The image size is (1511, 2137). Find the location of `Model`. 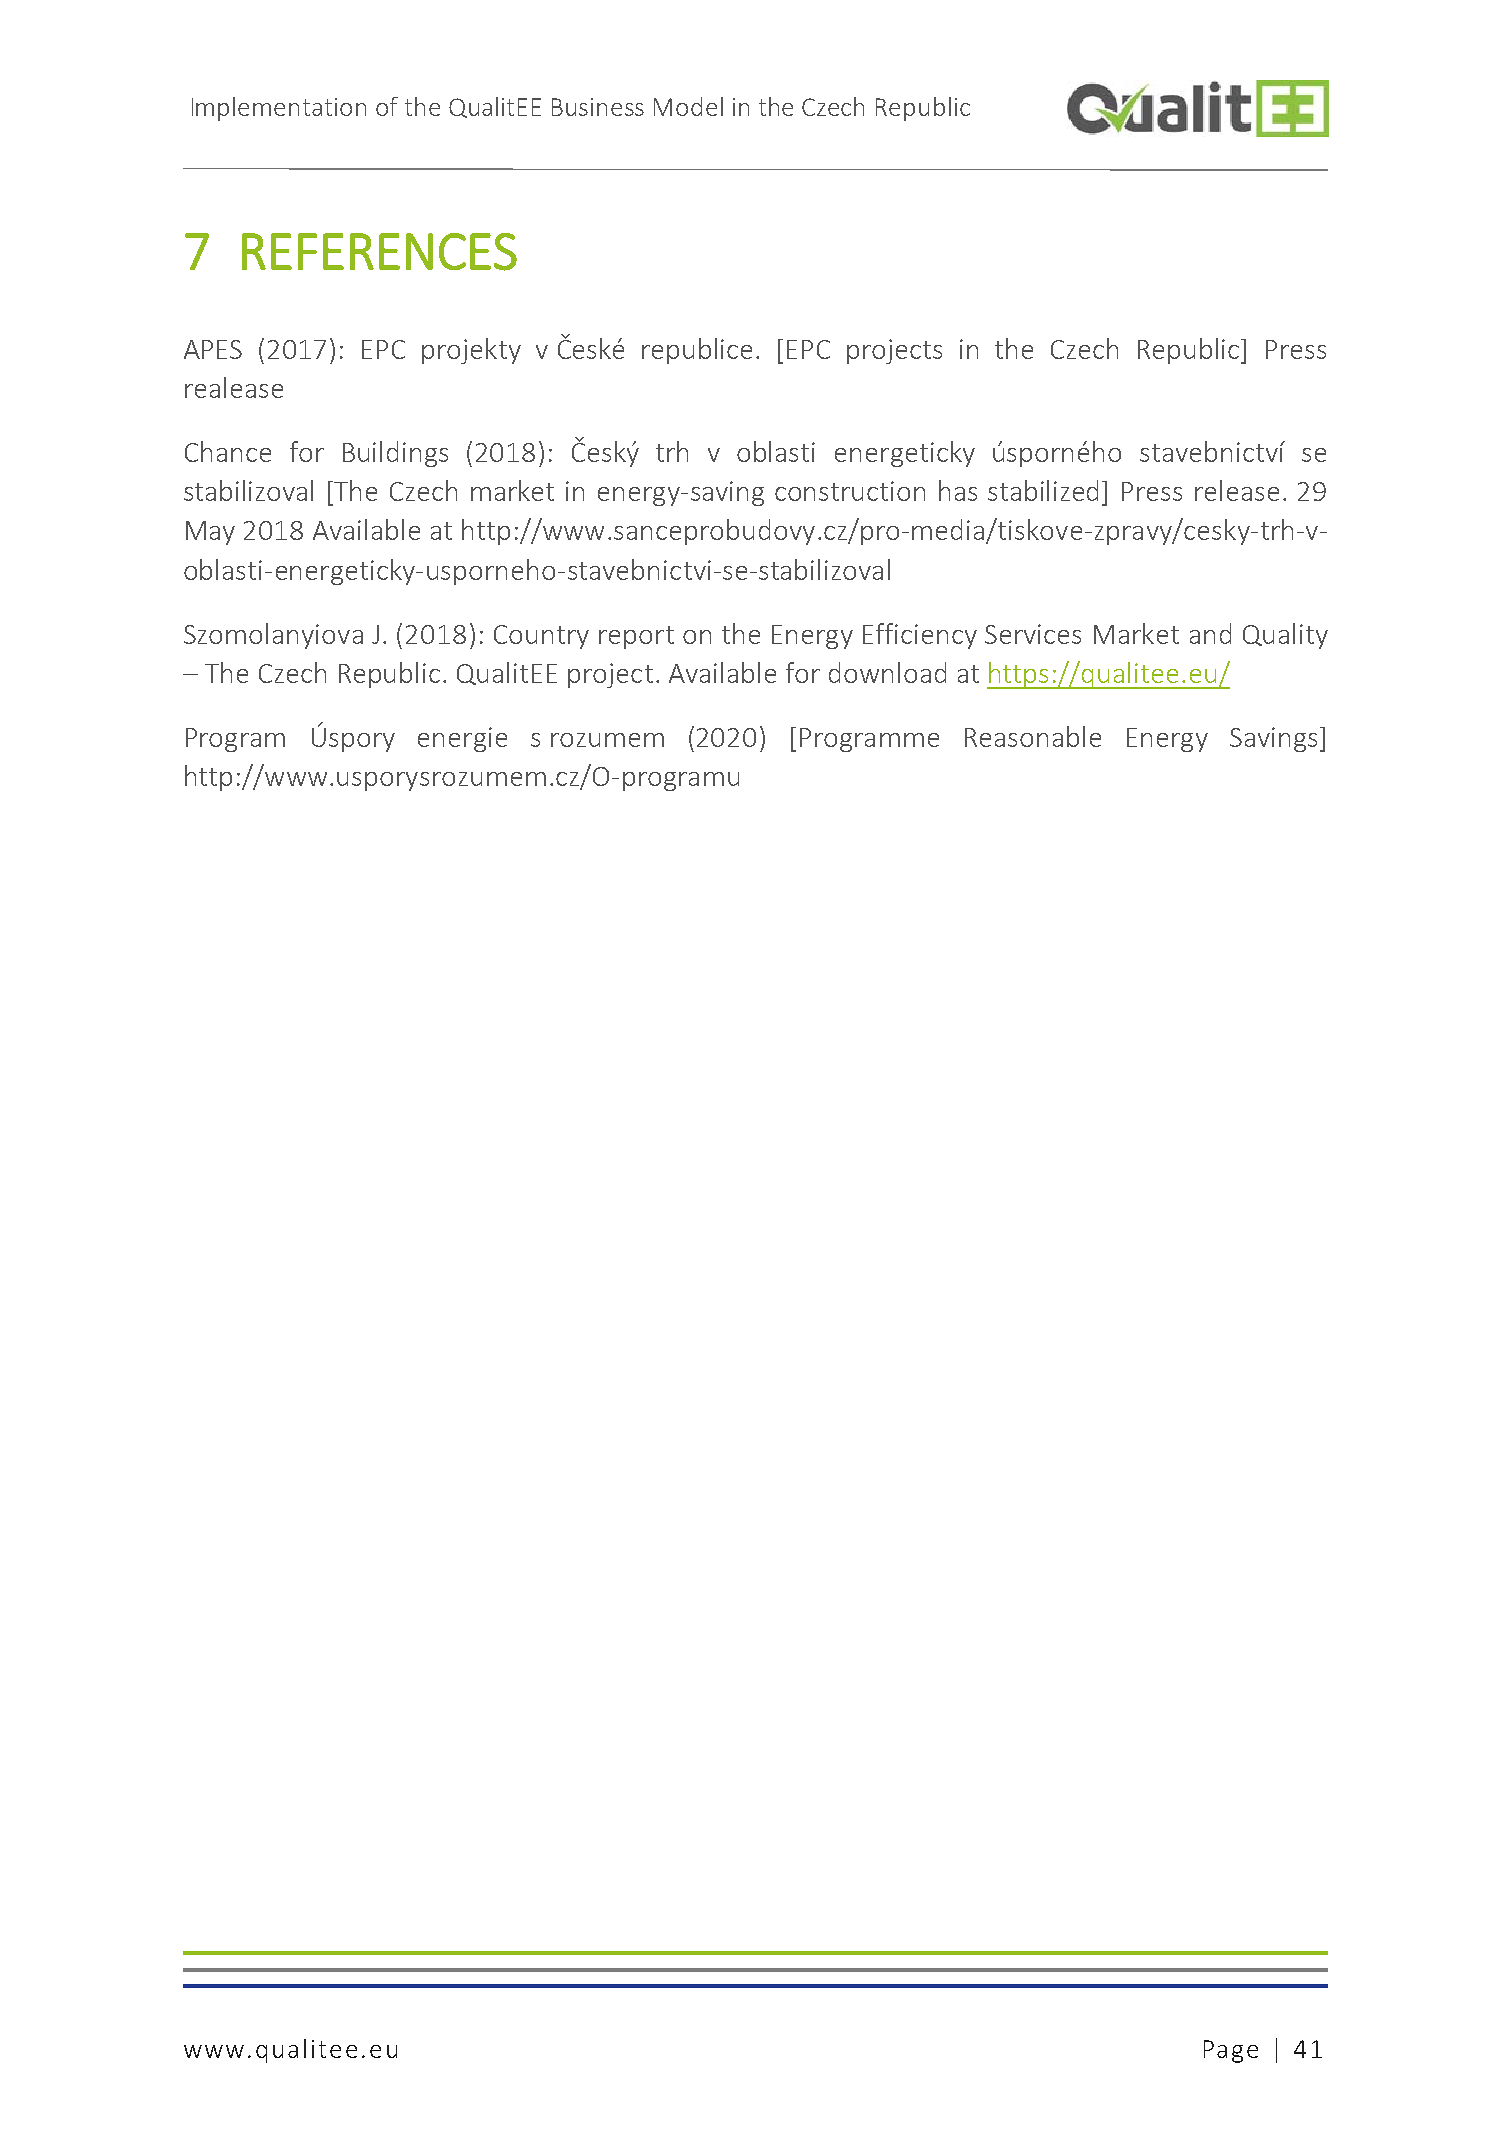

Model is located at coordinates (688, 106).
